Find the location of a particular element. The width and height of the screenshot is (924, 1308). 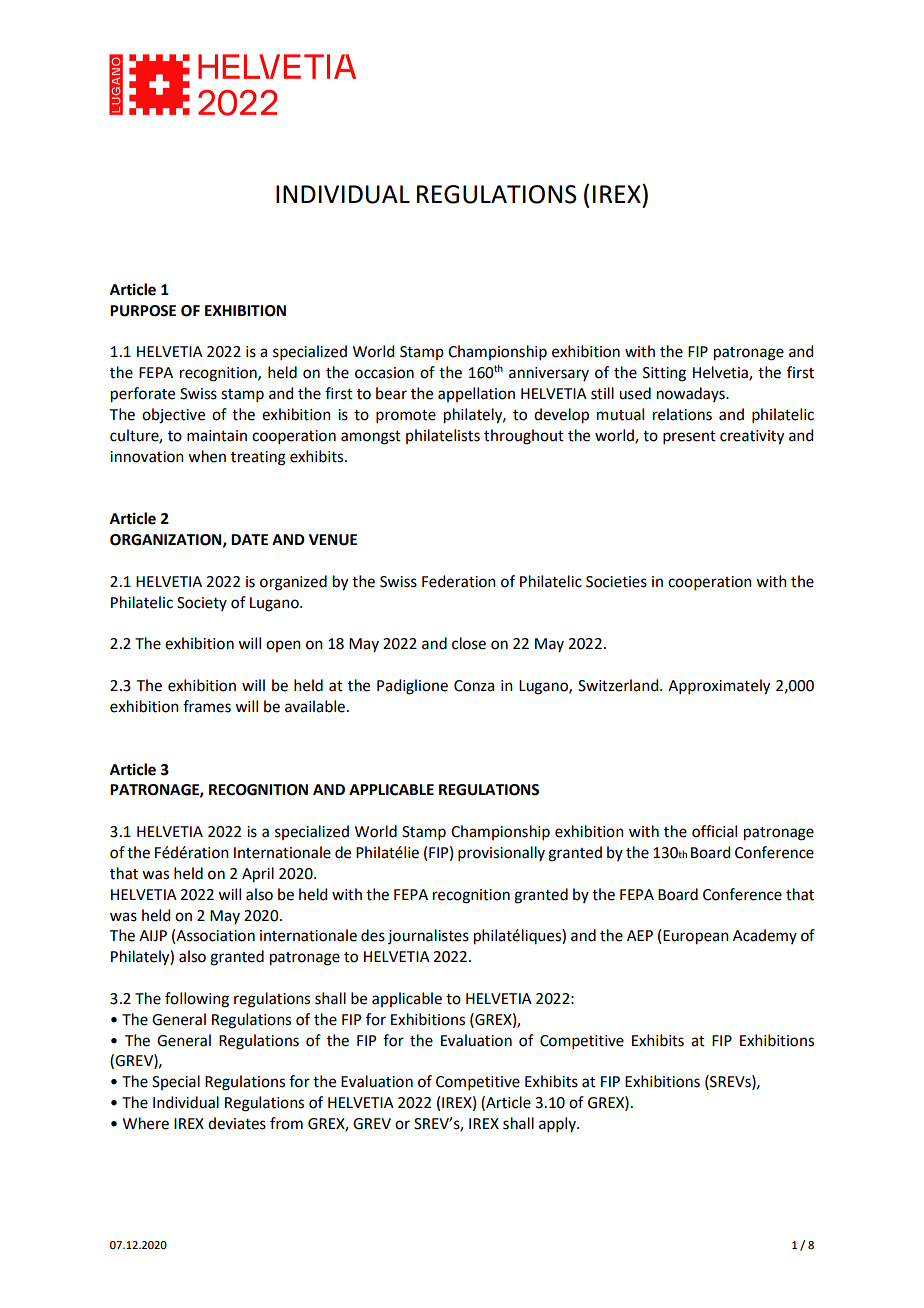

apply is located at coordinates (558, 1124).
